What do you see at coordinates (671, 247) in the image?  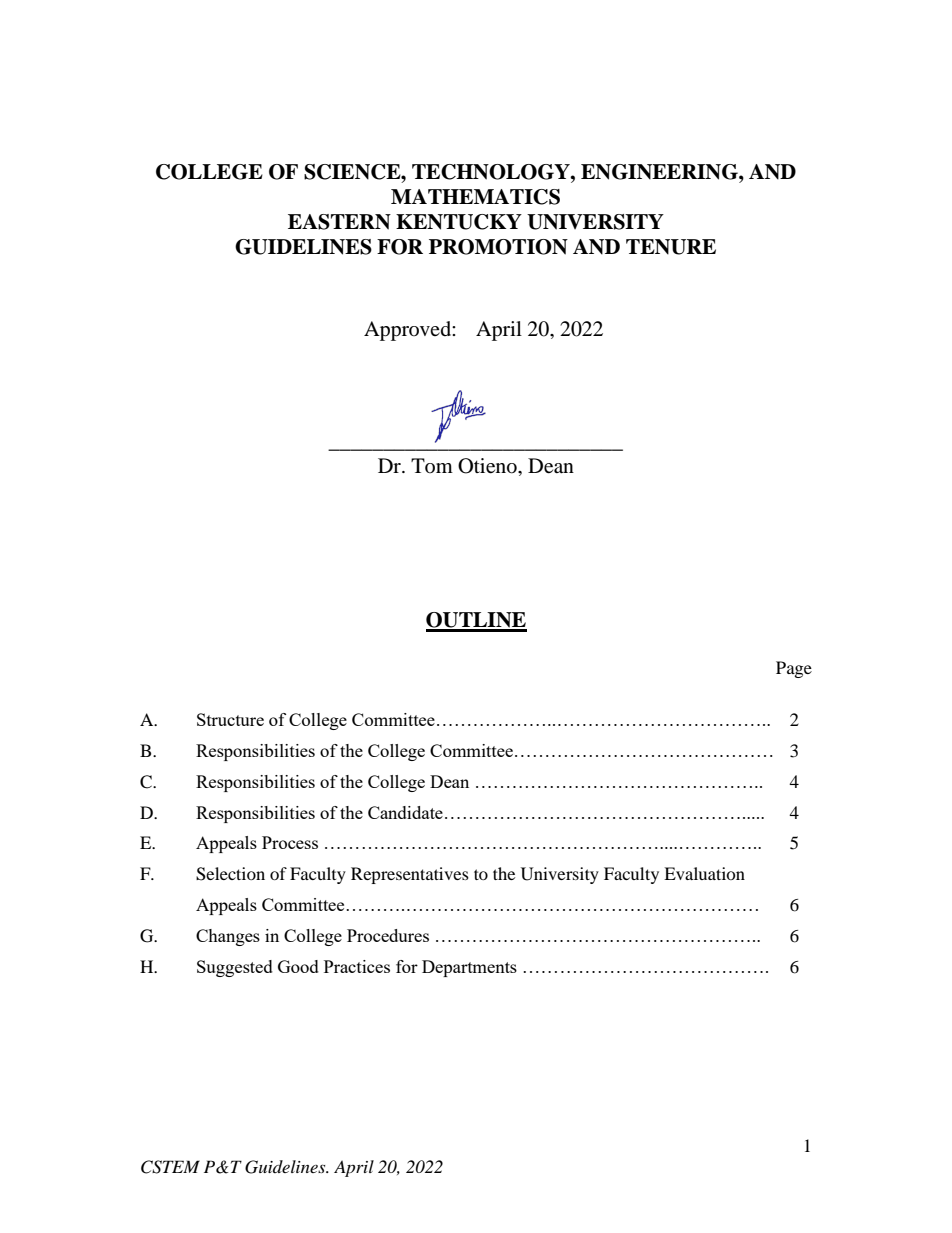 I see `TENURE` at bounding box center [671, 247].
